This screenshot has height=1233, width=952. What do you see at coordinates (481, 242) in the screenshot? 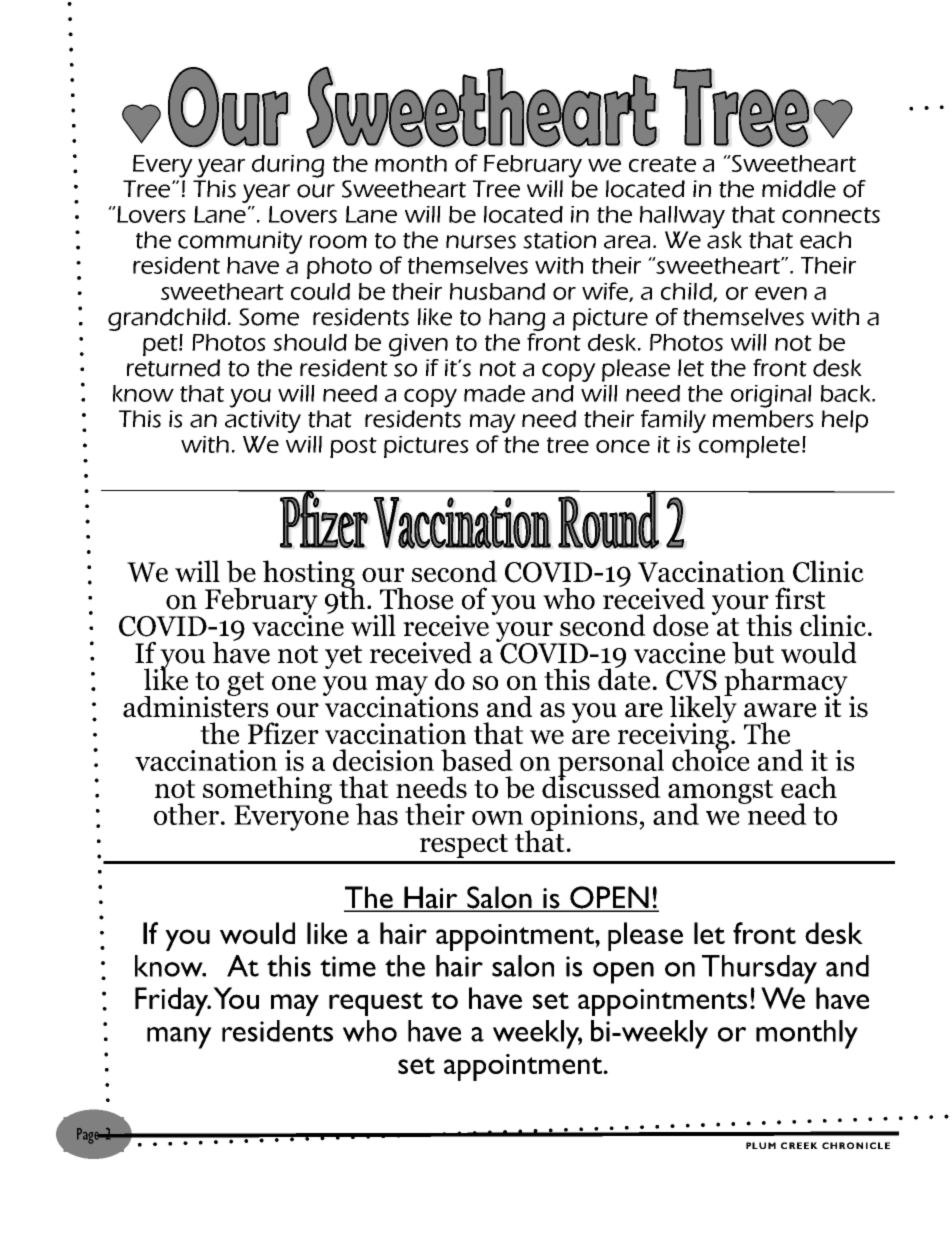
I see `nurses` at bounding box center [481, 242].
